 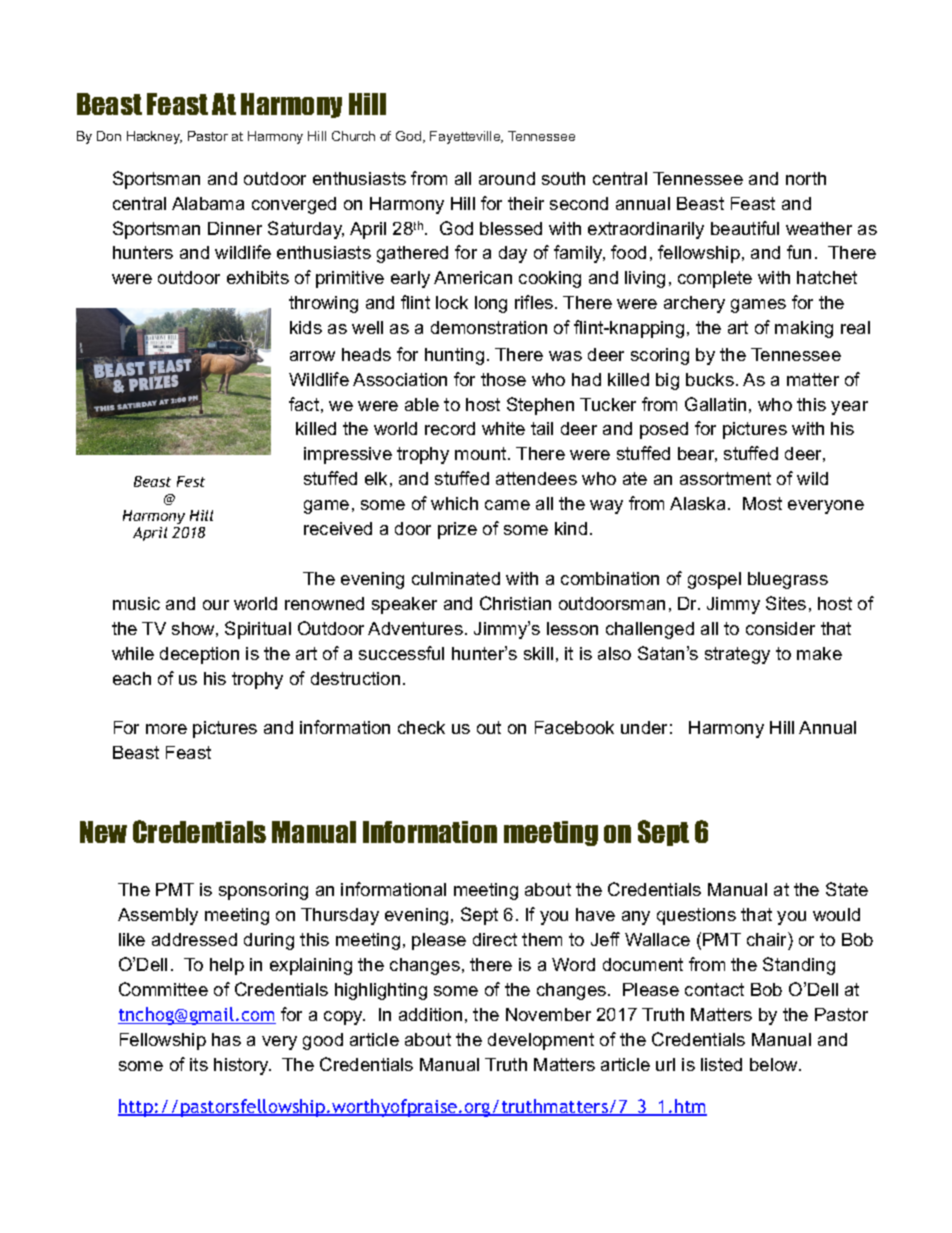 What do you see at coordinates (541, 1041) in the screenshot?
I see `development` at bounding box center [541, 1041].
